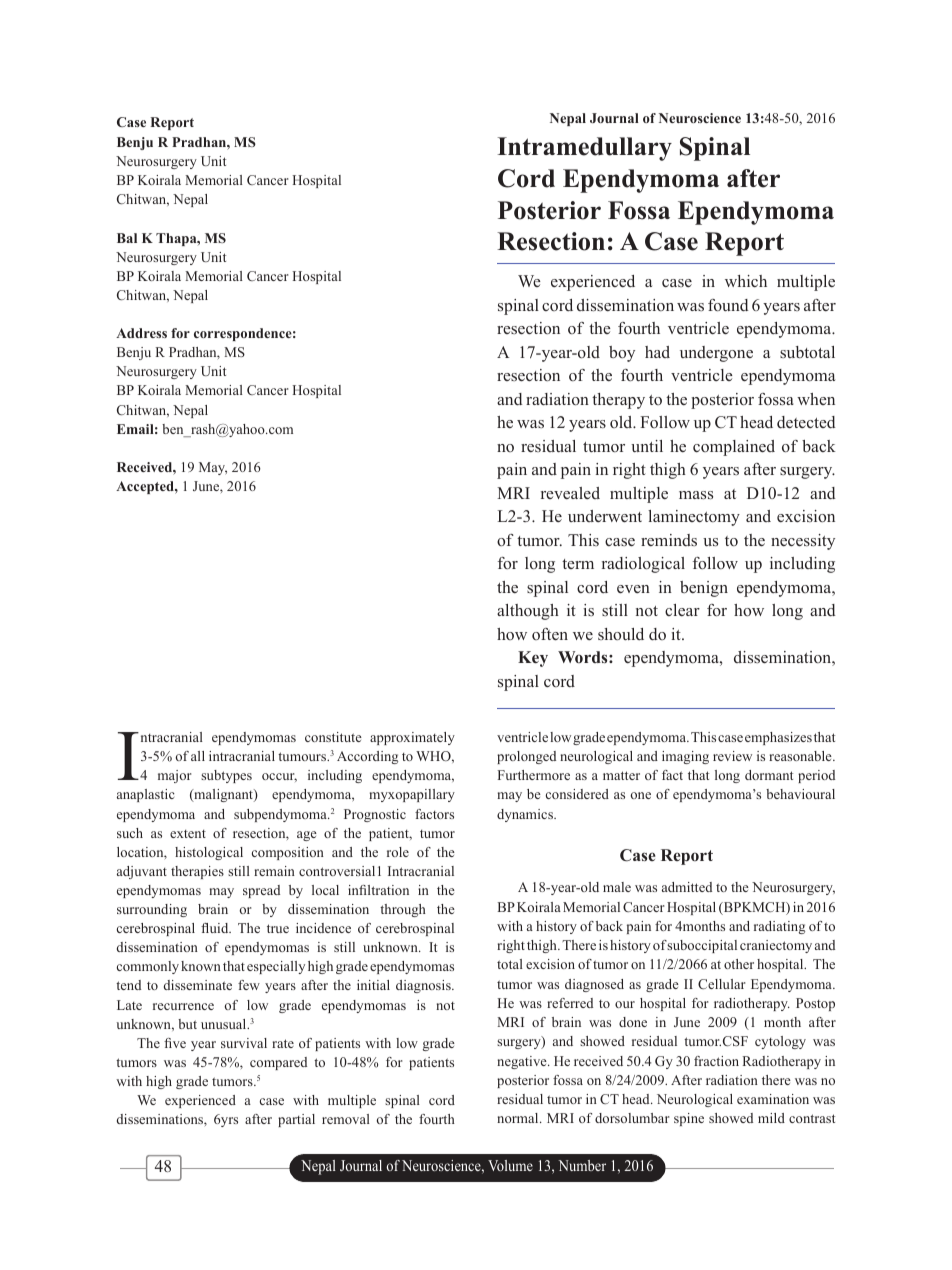 The width and height of the document is (952, 1270). What do you see at coordinates (778, 738) in the document?
I see `emphasizes` at bounding box center [778, 738].
